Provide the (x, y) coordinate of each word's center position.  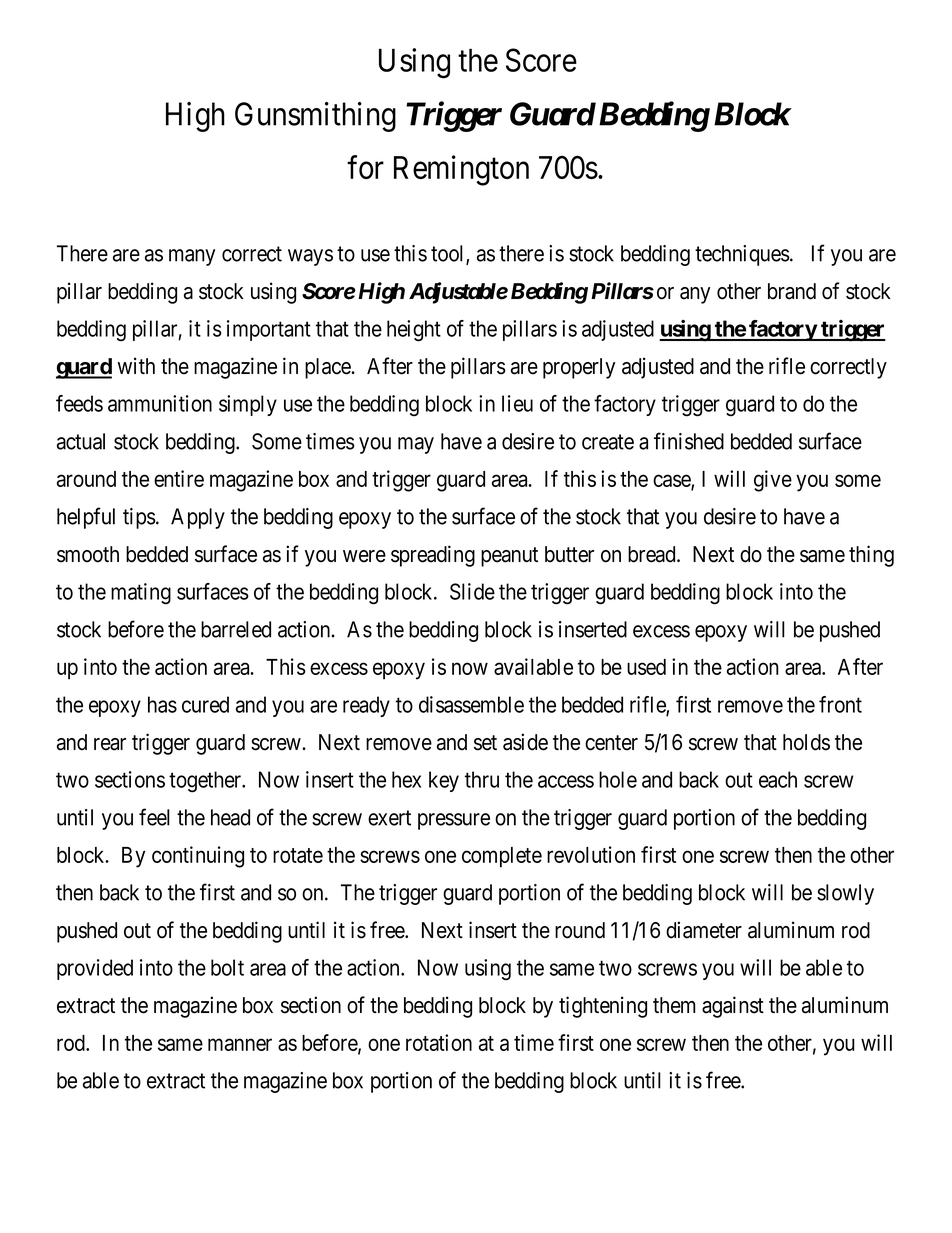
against (733, 1007)
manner (240, 1044)
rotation (439, 1042)
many (192, 257)
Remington (461, 170)
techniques (742, 255)
